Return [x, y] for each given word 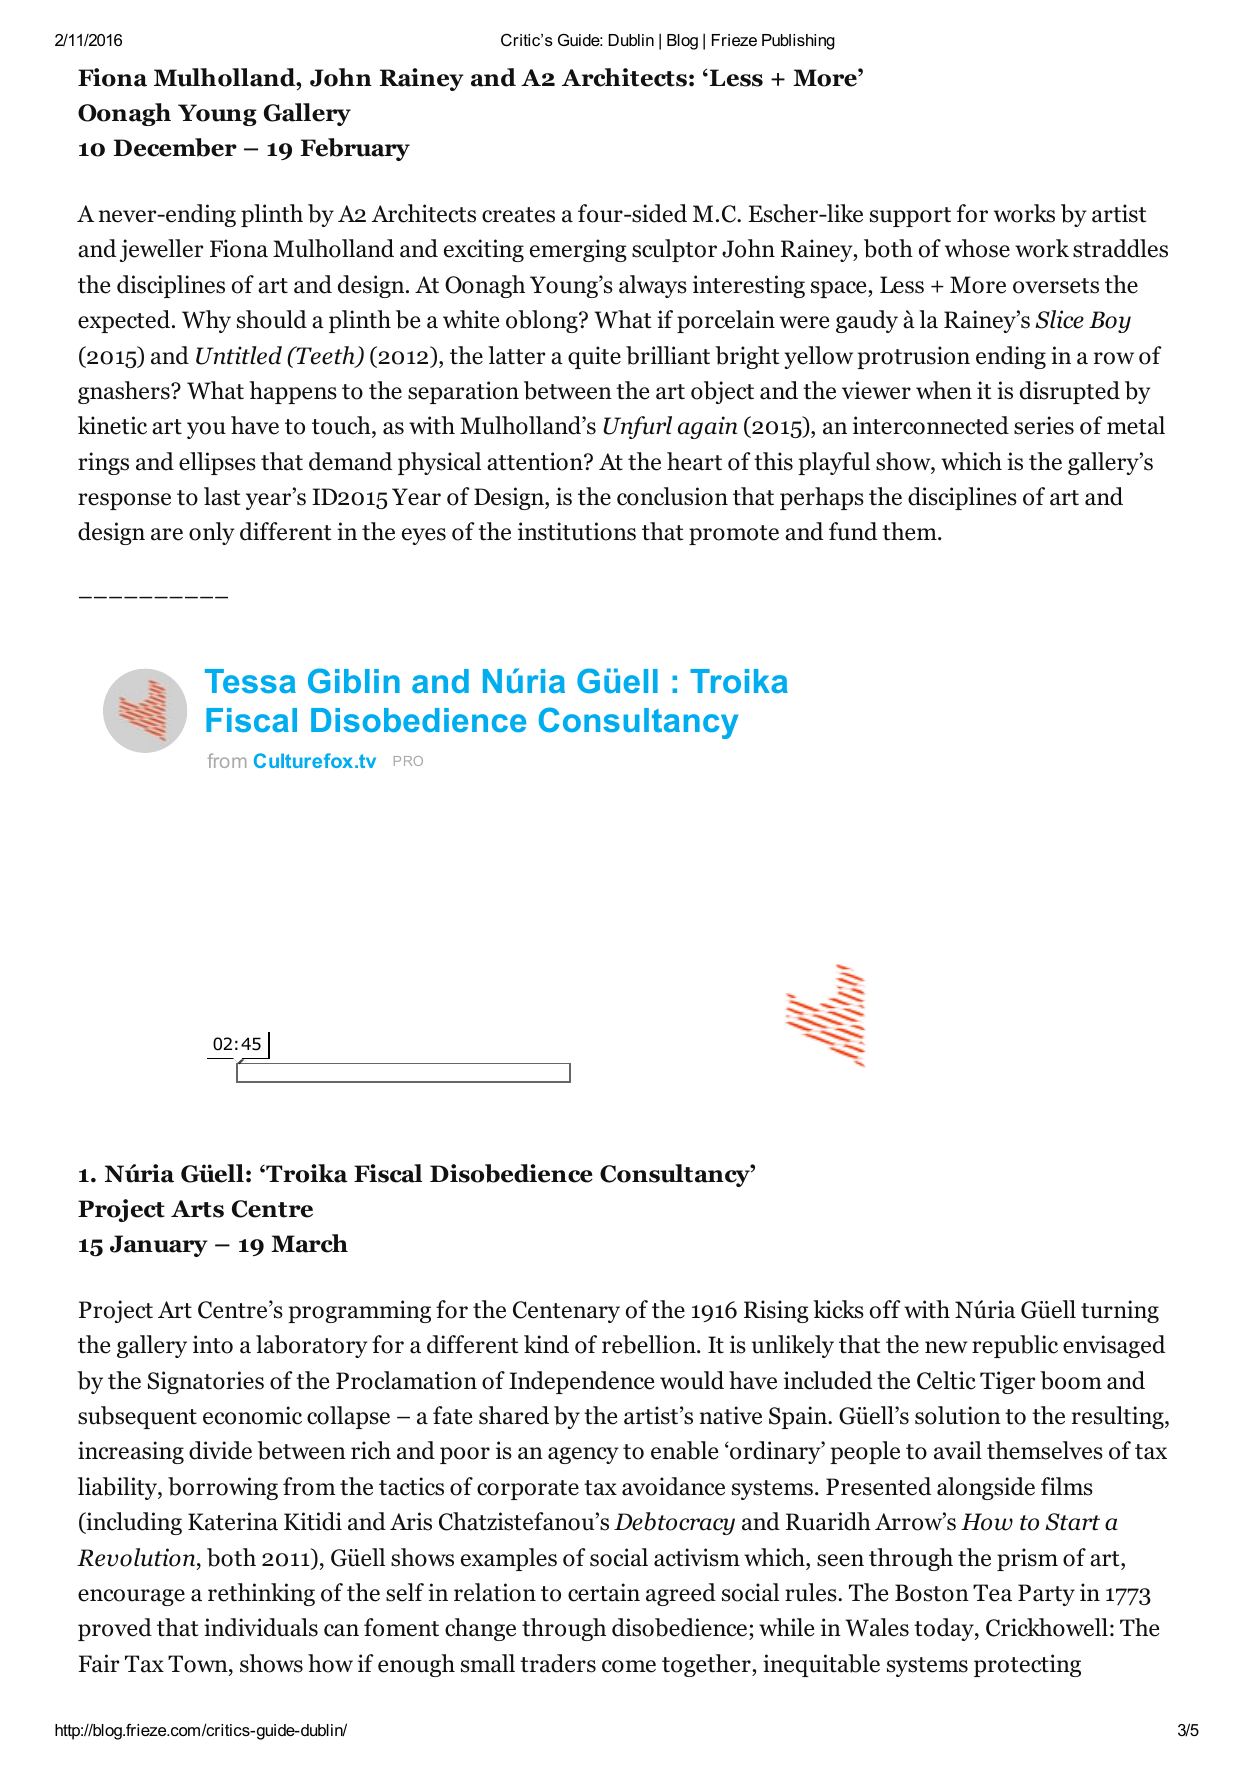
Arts [197, 1209]
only [211, 533]
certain [604, 1592]
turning [1120, 1311]
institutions [577, 531]
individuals [261, 1627]
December [175, 147]
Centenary [566, 1312]
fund [853, 531]
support [910, 217]
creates [518, 215]
